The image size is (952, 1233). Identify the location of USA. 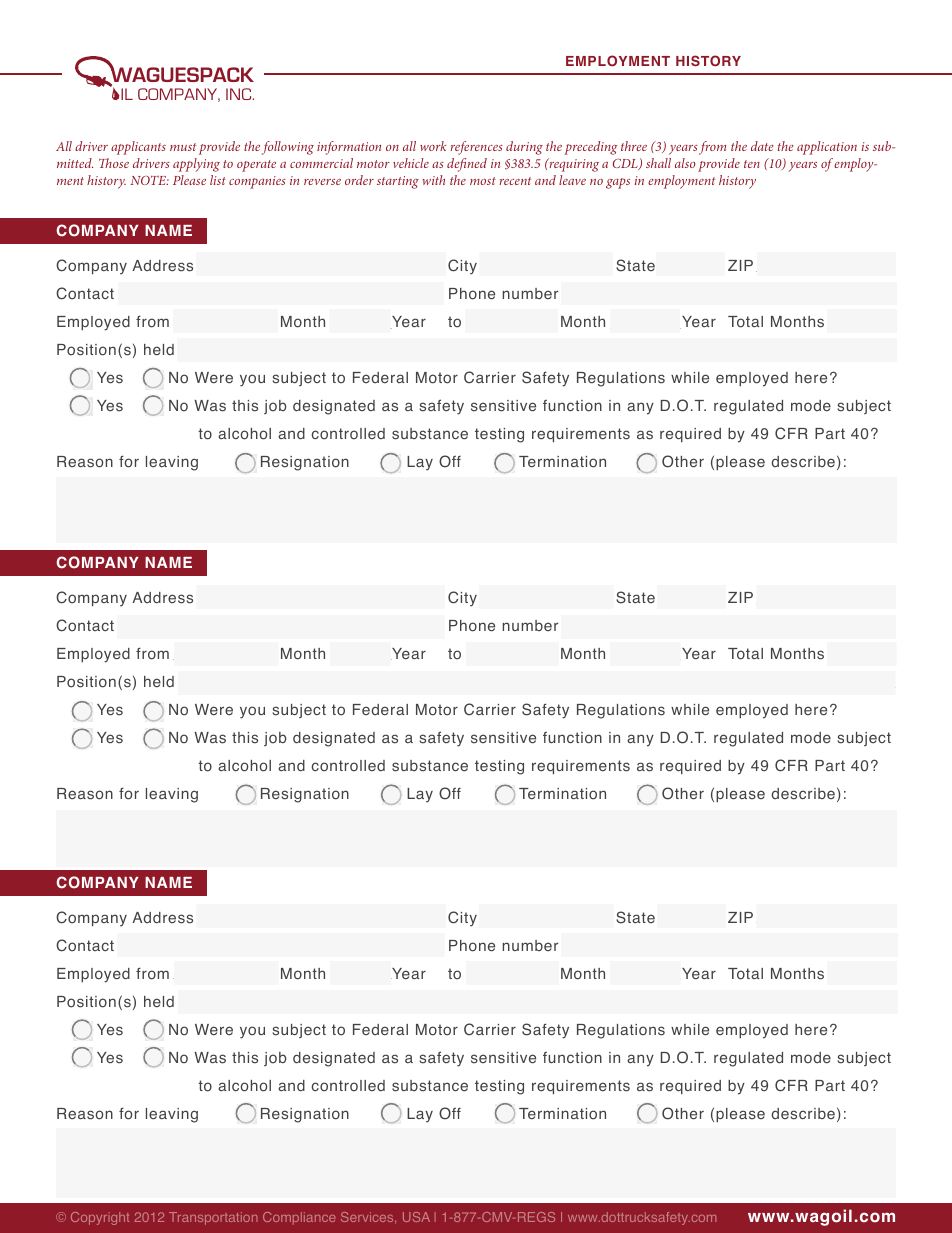
(416, 1217).
